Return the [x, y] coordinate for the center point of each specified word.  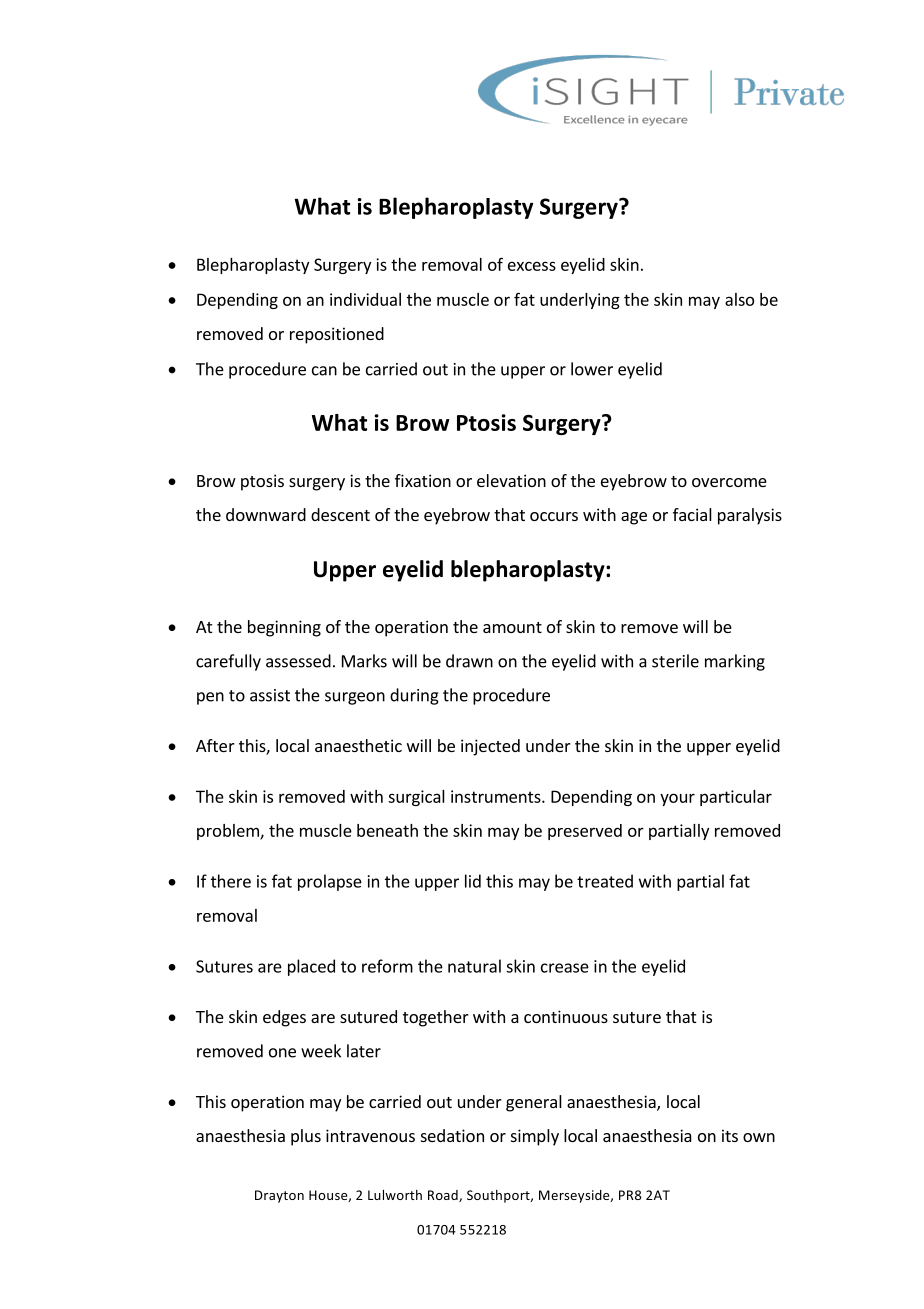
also [739, 299]
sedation [452, 1135]
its [730, 1135]
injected [490, 747]
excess [532, 266]
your [677, 799]
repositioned [337, 335]
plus [306, 1137]
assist [270, 695]
